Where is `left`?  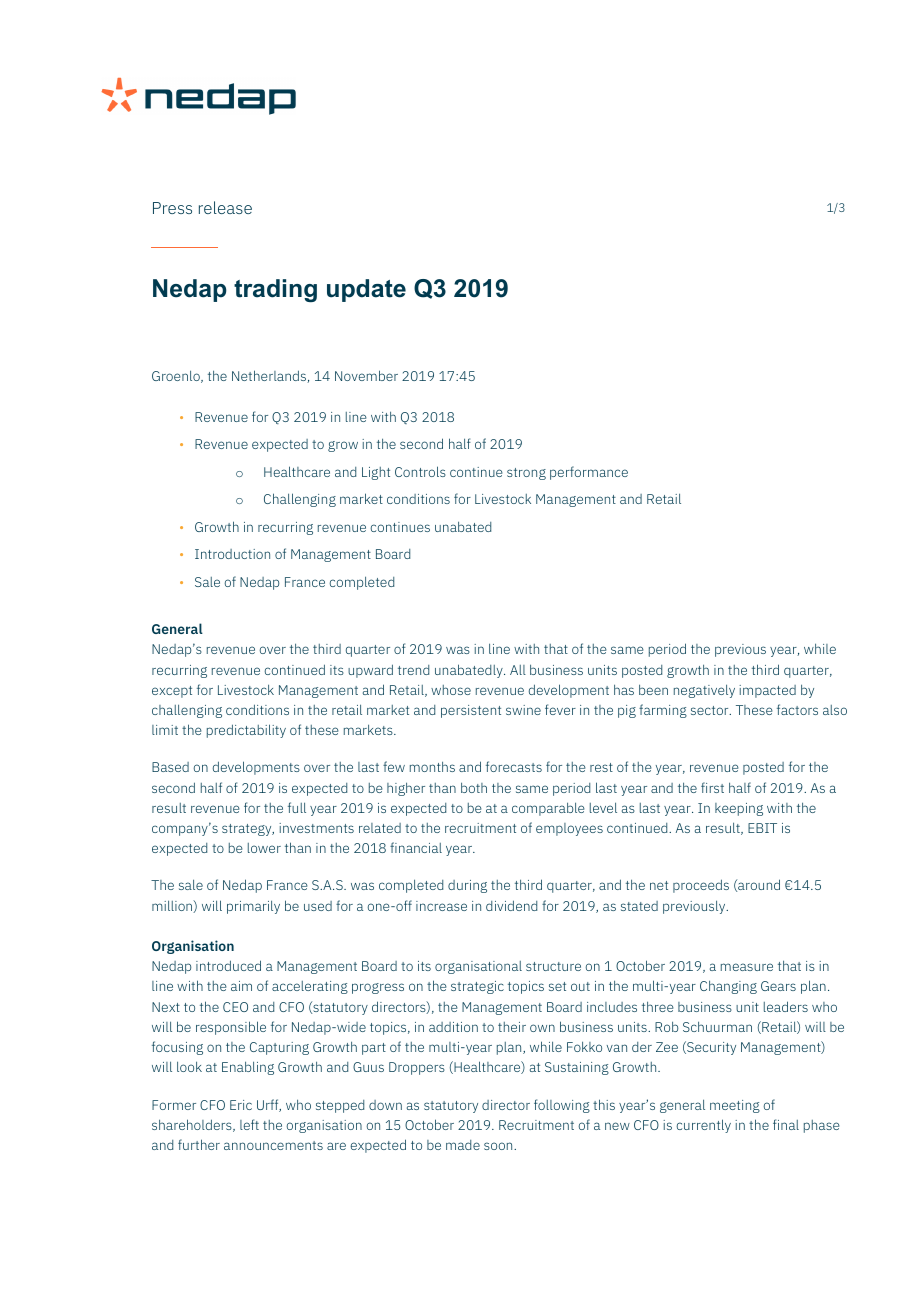
left is located at coordinates (249, 1124).
